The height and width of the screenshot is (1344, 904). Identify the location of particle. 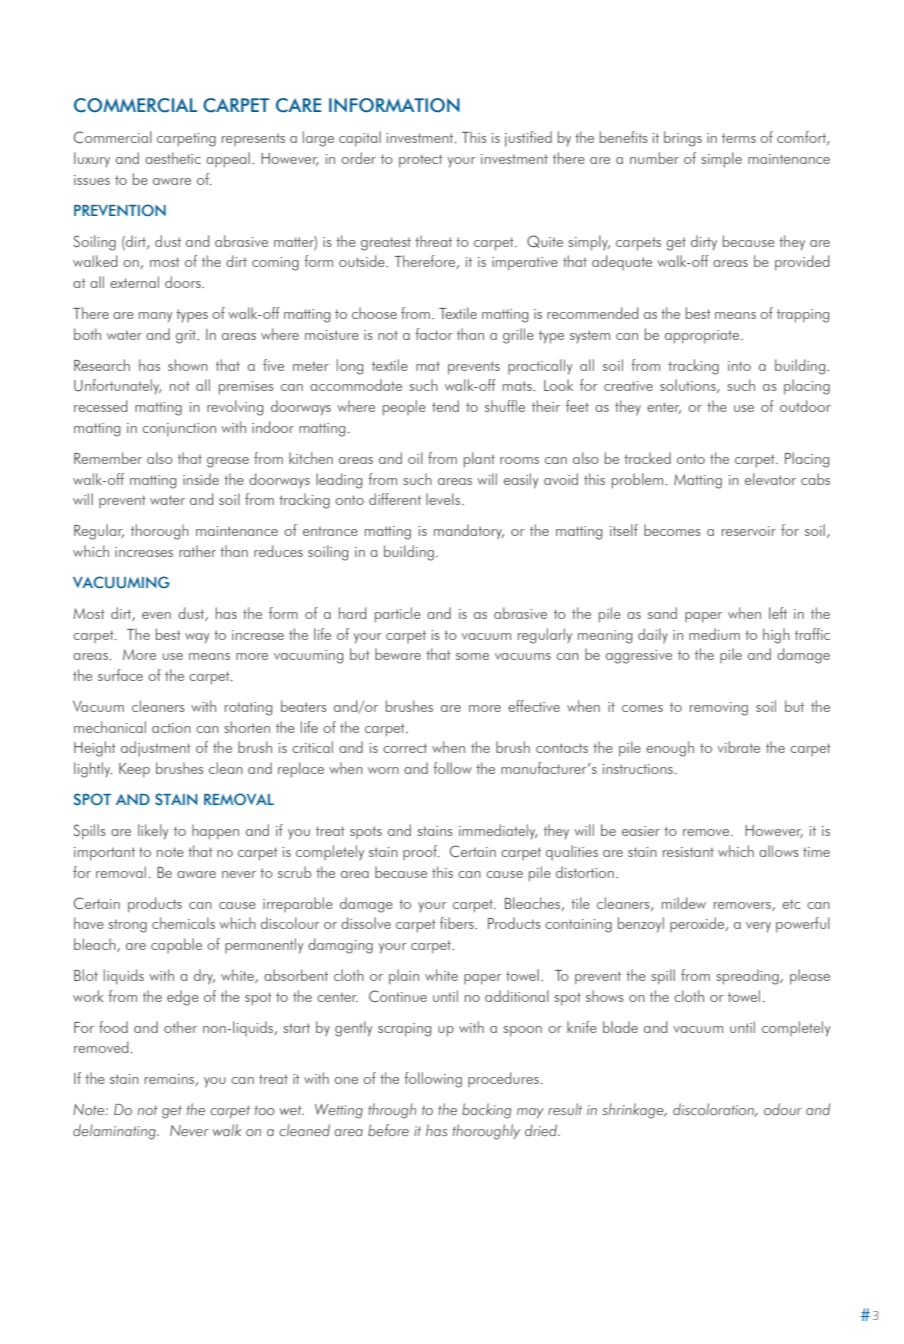
(398, 615).
